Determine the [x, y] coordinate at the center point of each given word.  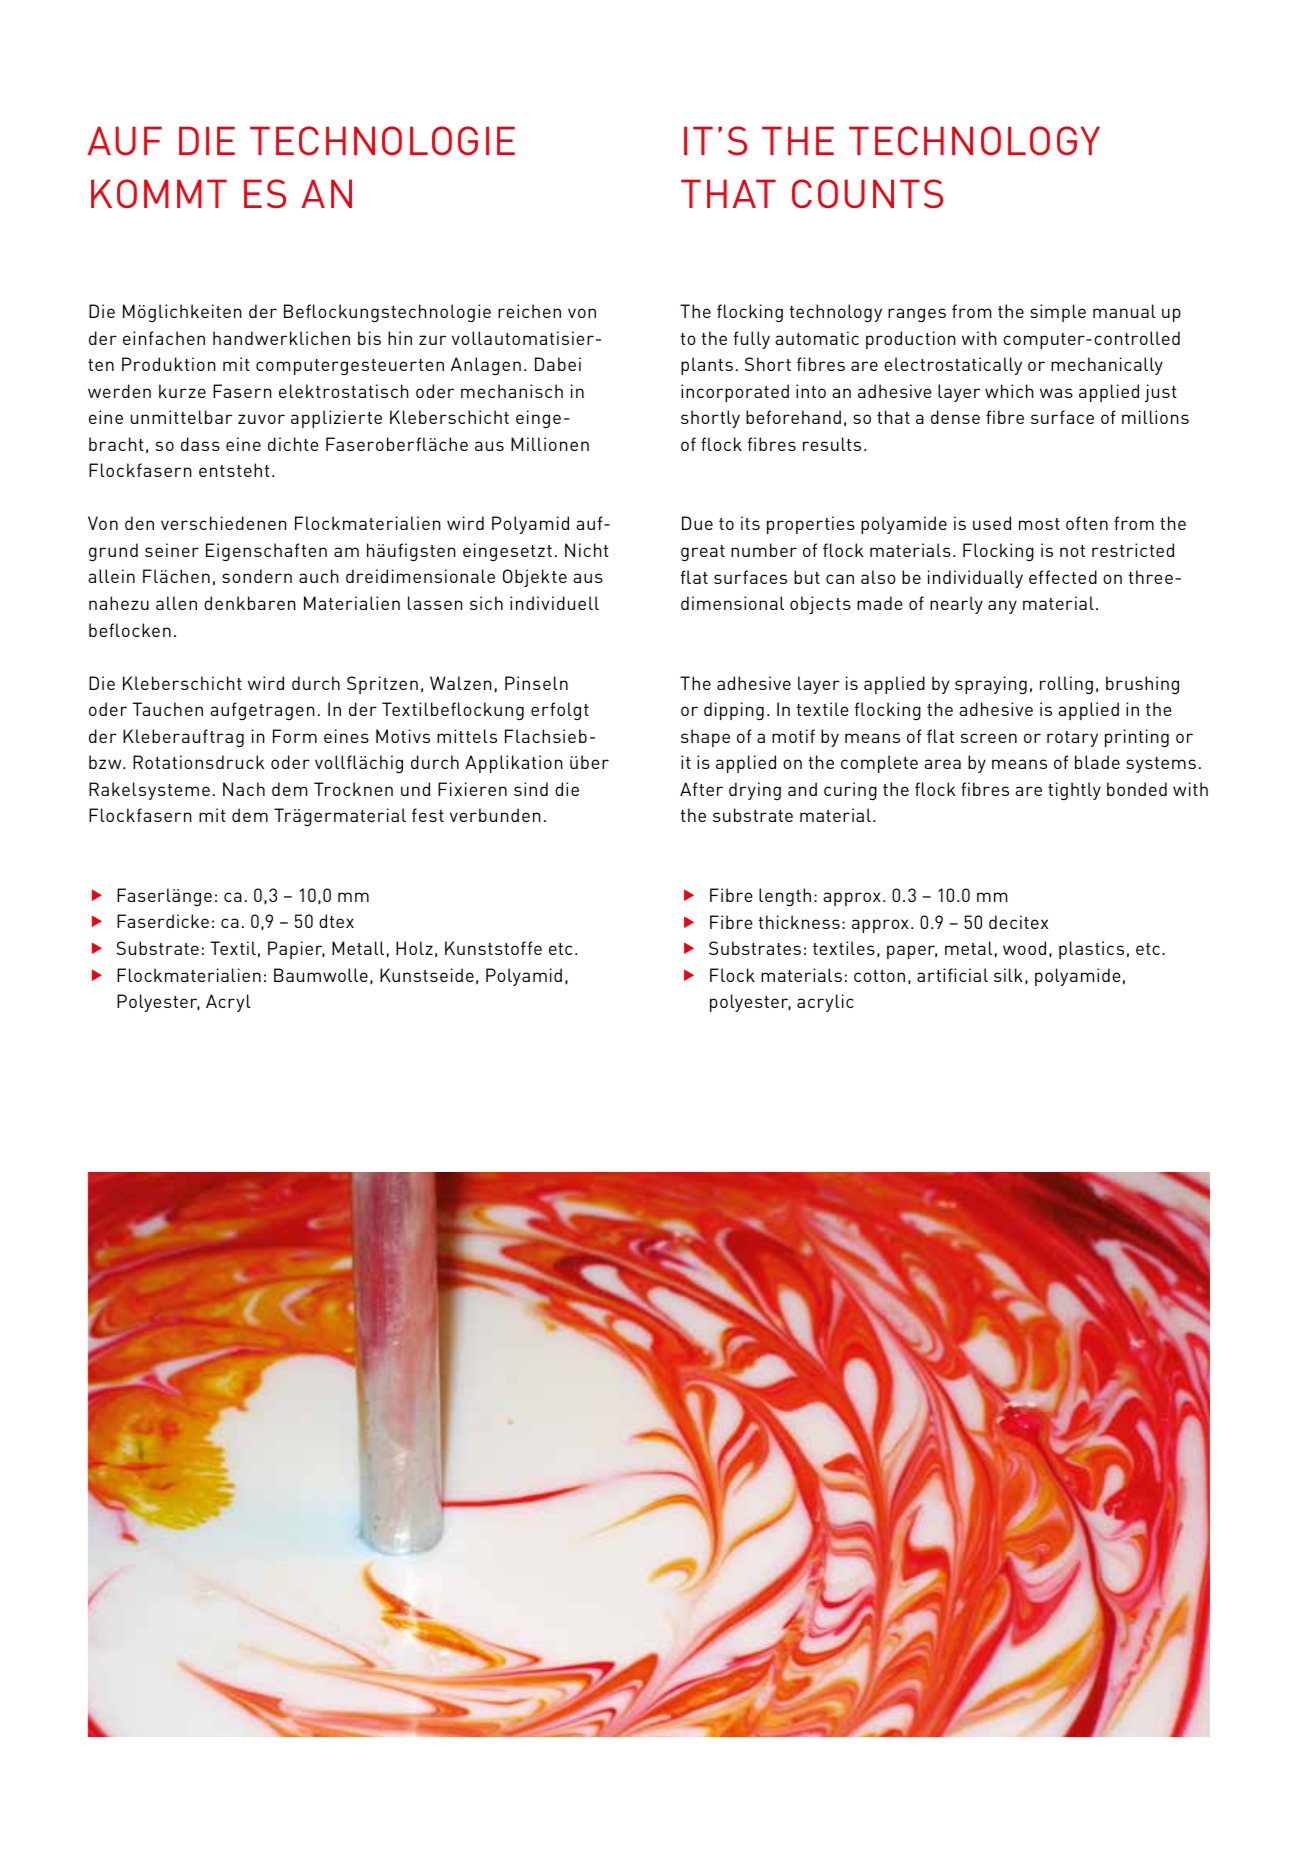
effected [1063, 577]
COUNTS [867, 193]
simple [1058, 313]
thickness [799, 922]
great [703, 553]
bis [369, 338]
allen [176, 603]
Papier [296, 950]
